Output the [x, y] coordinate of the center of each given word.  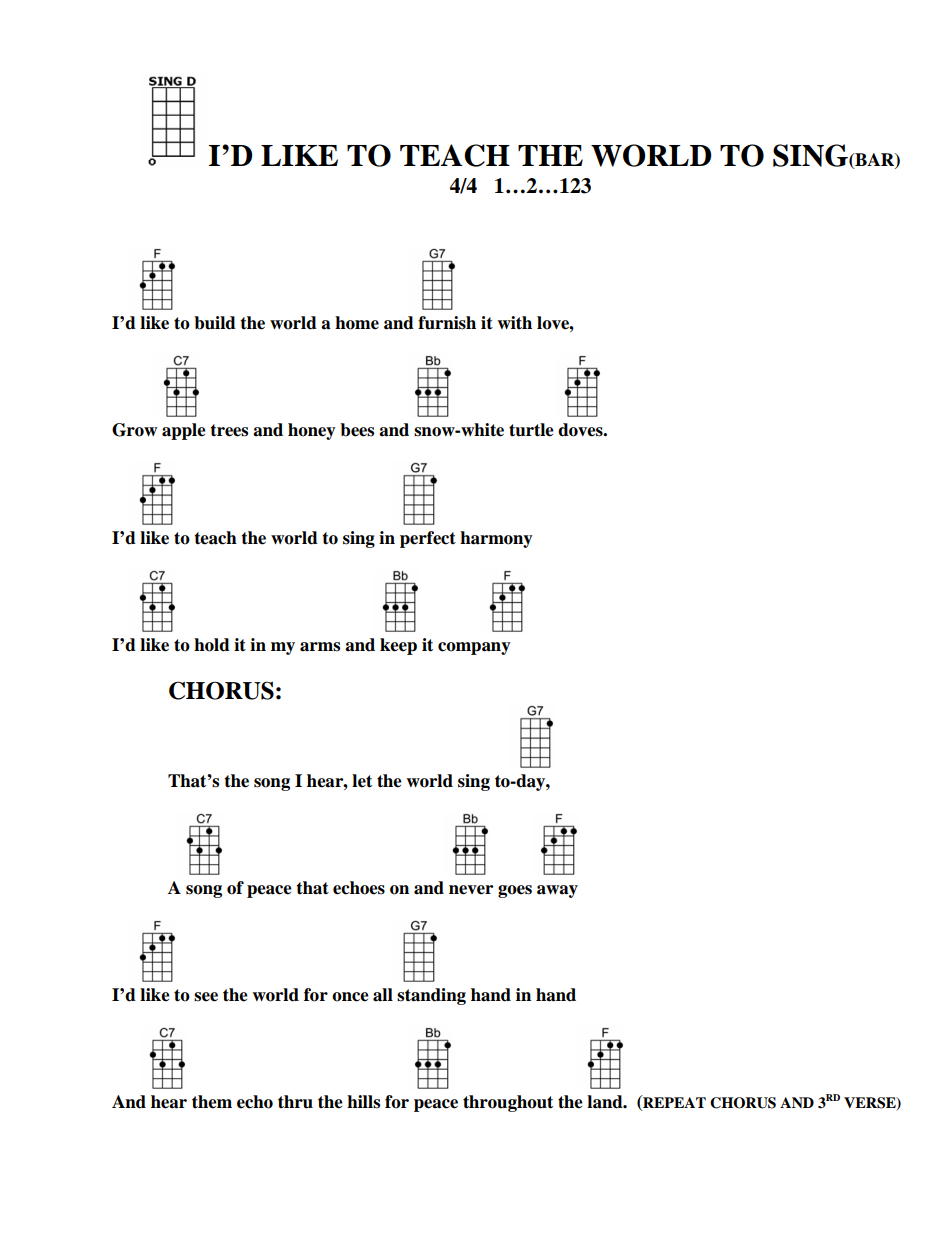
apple [184, 431]
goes [515, 891]
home [357, 323]
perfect [428, 539]
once [350, 997]
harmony [496, 539]
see [206, 997]
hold [212, 645]
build [215, 323]
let [362, 781]
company [474, 648]
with [514, 322]
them [212, 1102]
